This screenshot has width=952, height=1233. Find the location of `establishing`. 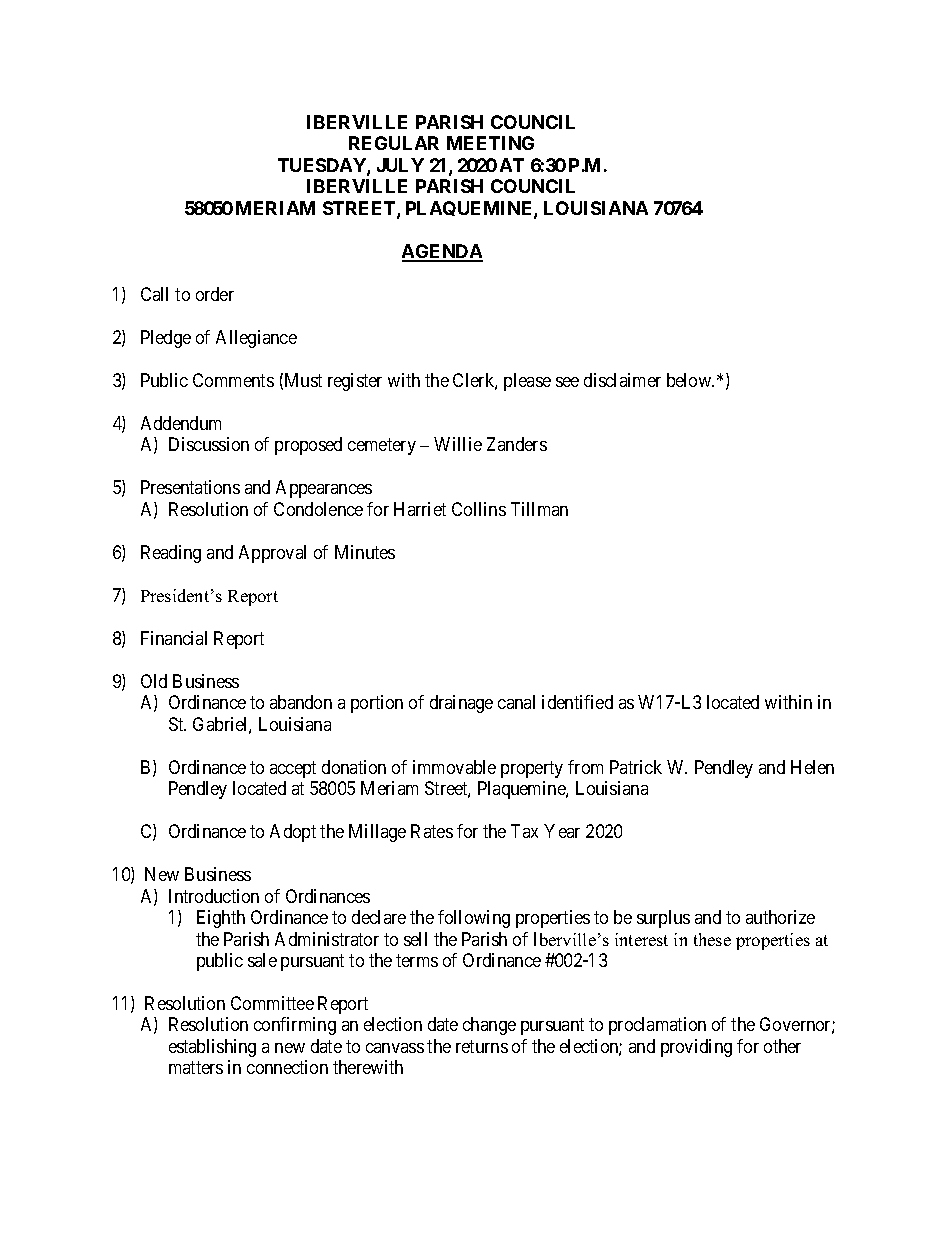

establishing is located at coordinates (212, 1048).
